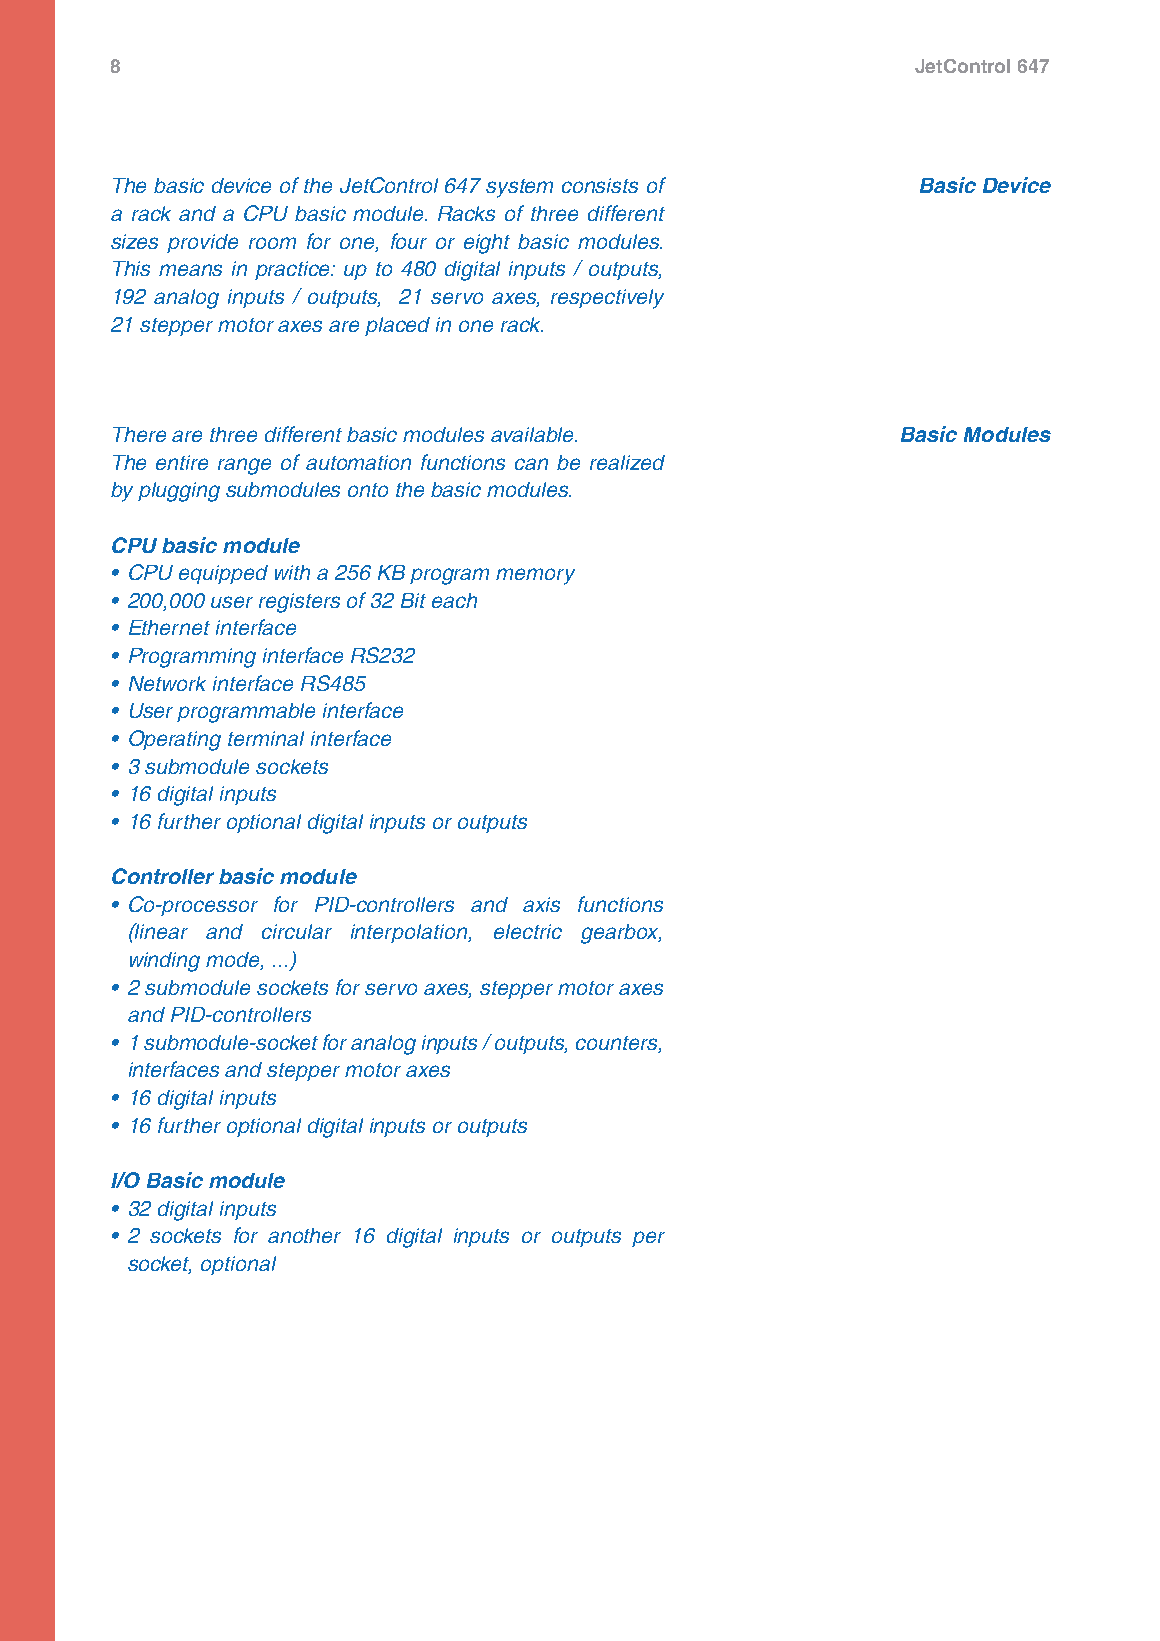 Image resolution: width=1160 pixels, height=1641 pixels. What do you see at coordinates (297, 931) in the screenshot?
I see `circular` at bounding box center [297, 931].
